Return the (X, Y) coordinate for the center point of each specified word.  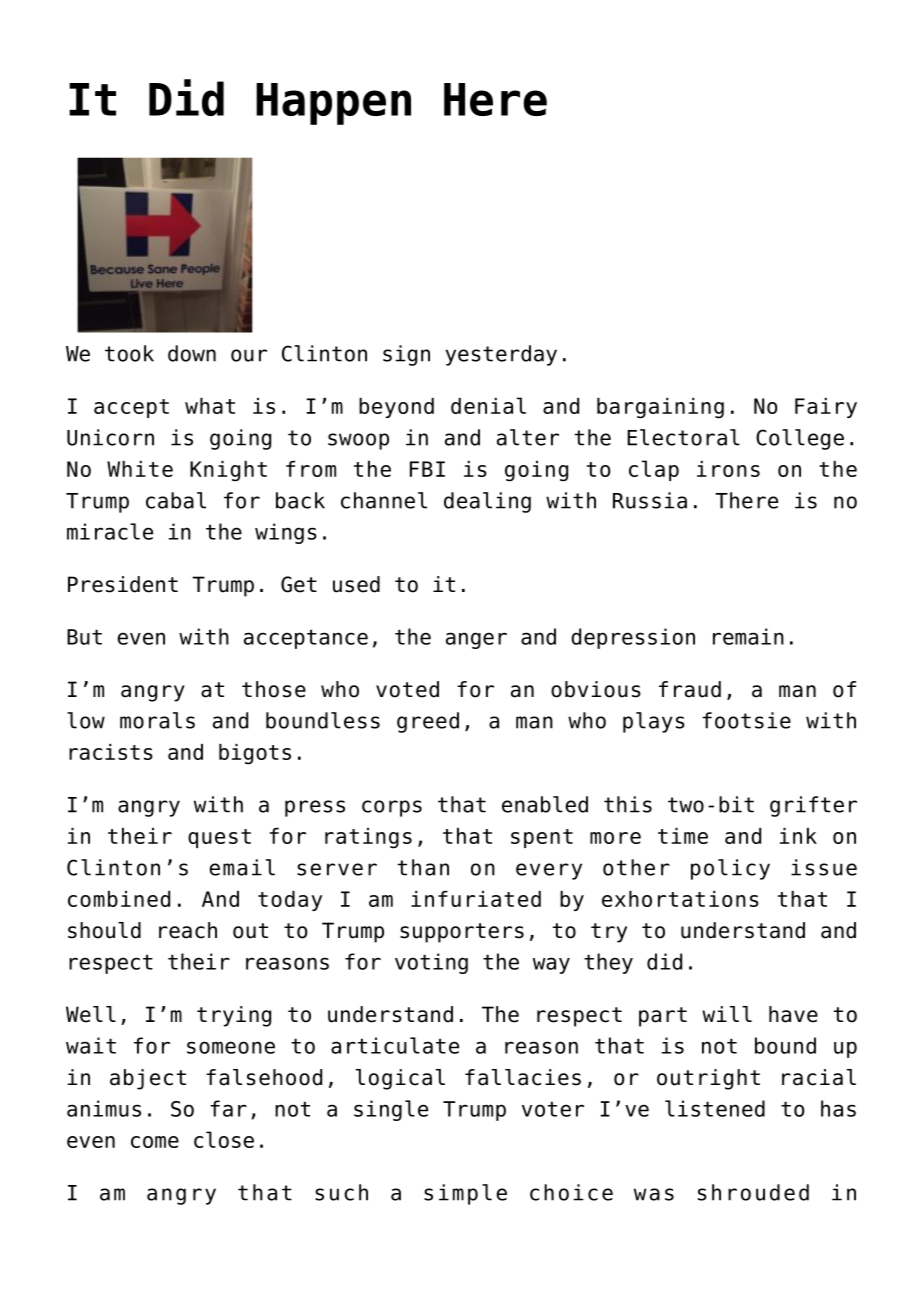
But (84, 637)
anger (476, 640)
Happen (333, 104)
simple (465, 1194)
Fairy (826, 408)
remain (748, 636)
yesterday (501, 355)
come (155, 1142)
